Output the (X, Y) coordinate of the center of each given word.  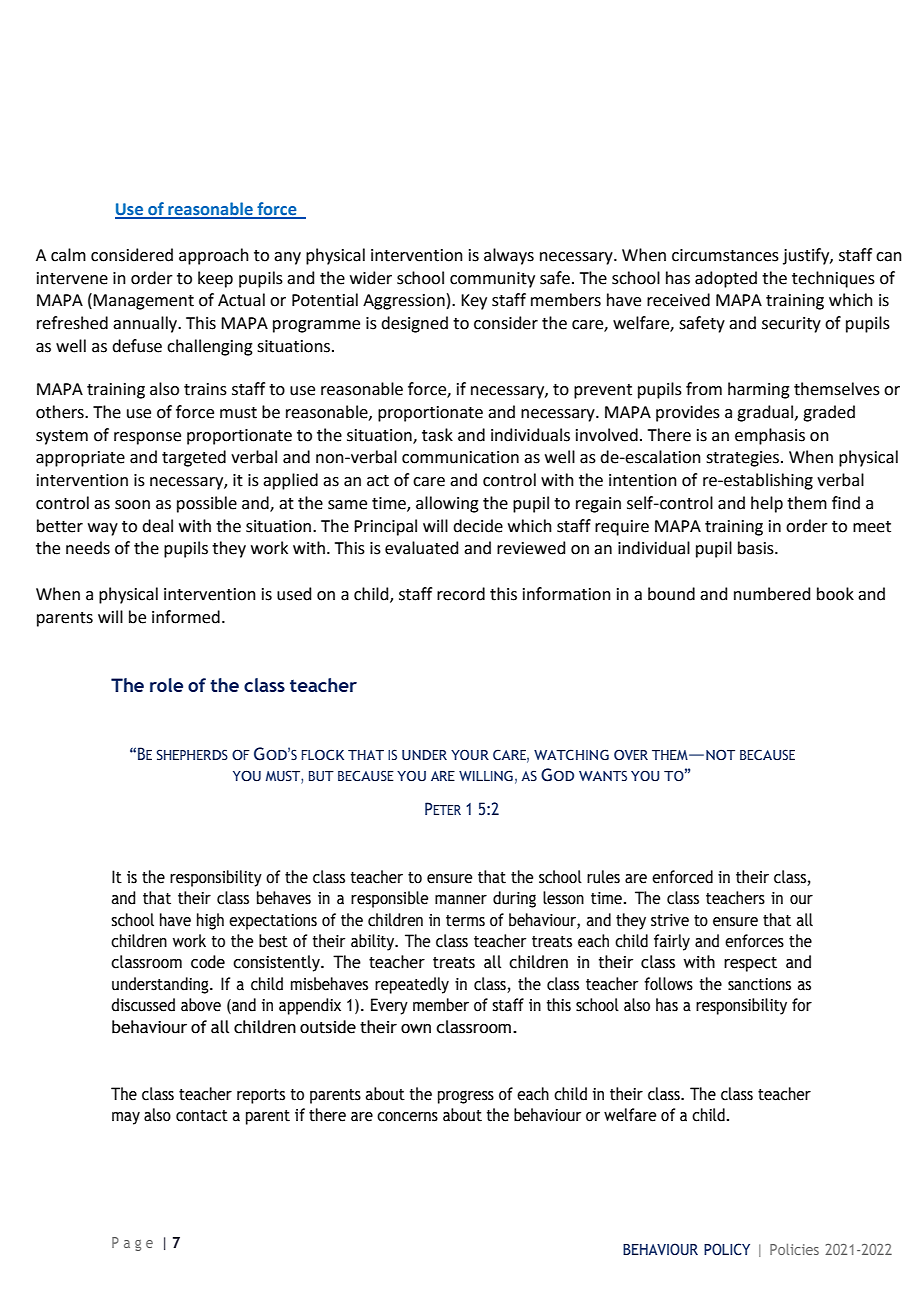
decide (478, 526)
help (767, 504)
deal (157, 526)
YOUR (470, 754)
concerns (407, 1117)
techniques (833, 279)
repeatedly (412, 985)
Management (143, 302)
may (126, 1118)
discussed (143, 1005)
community (492, 280)
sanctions (759, 984)
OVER (631, 754)
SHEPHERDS (192, 754)
